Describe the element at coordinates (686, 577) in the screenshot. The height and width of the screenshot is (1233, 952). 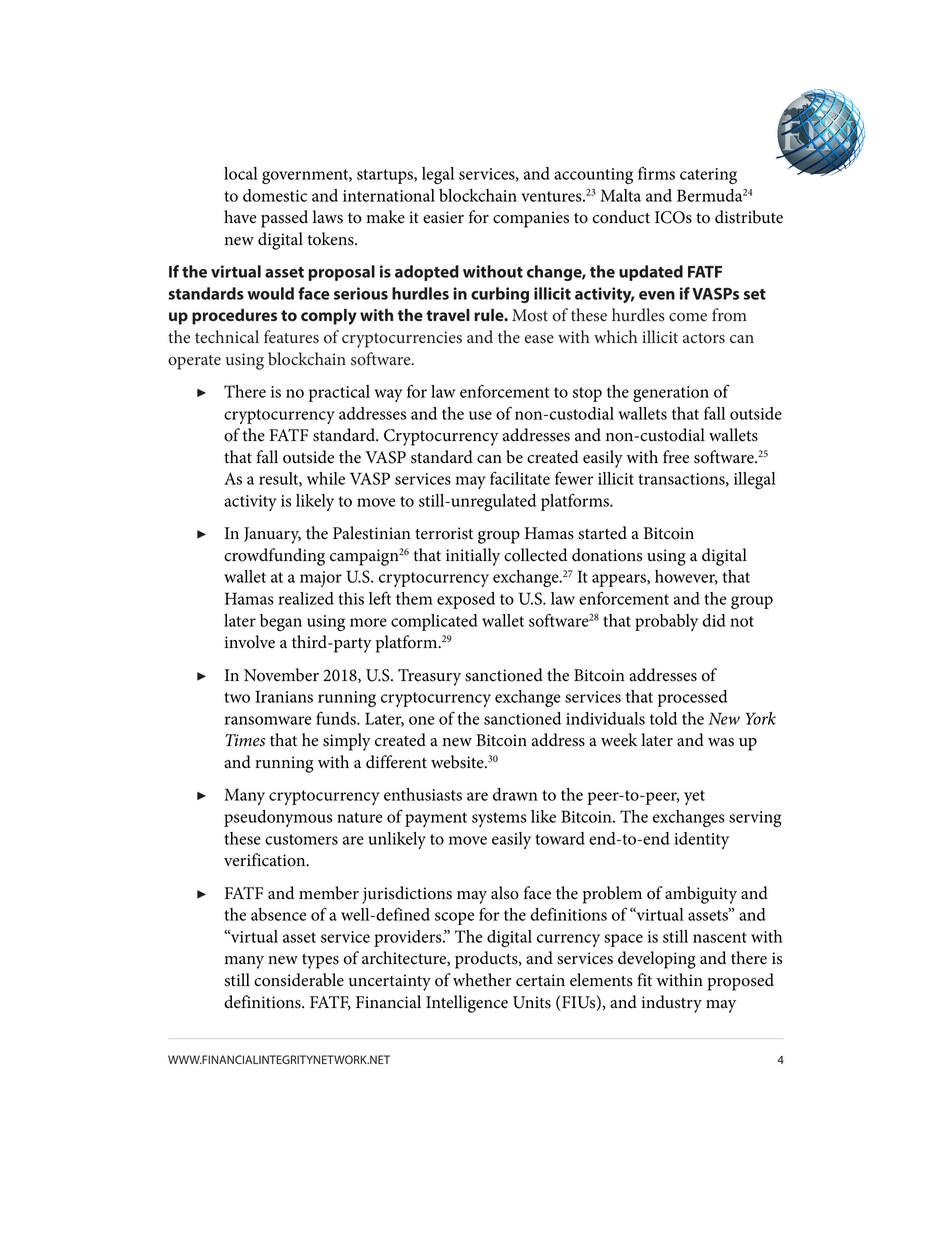
I see `however` at that location.
